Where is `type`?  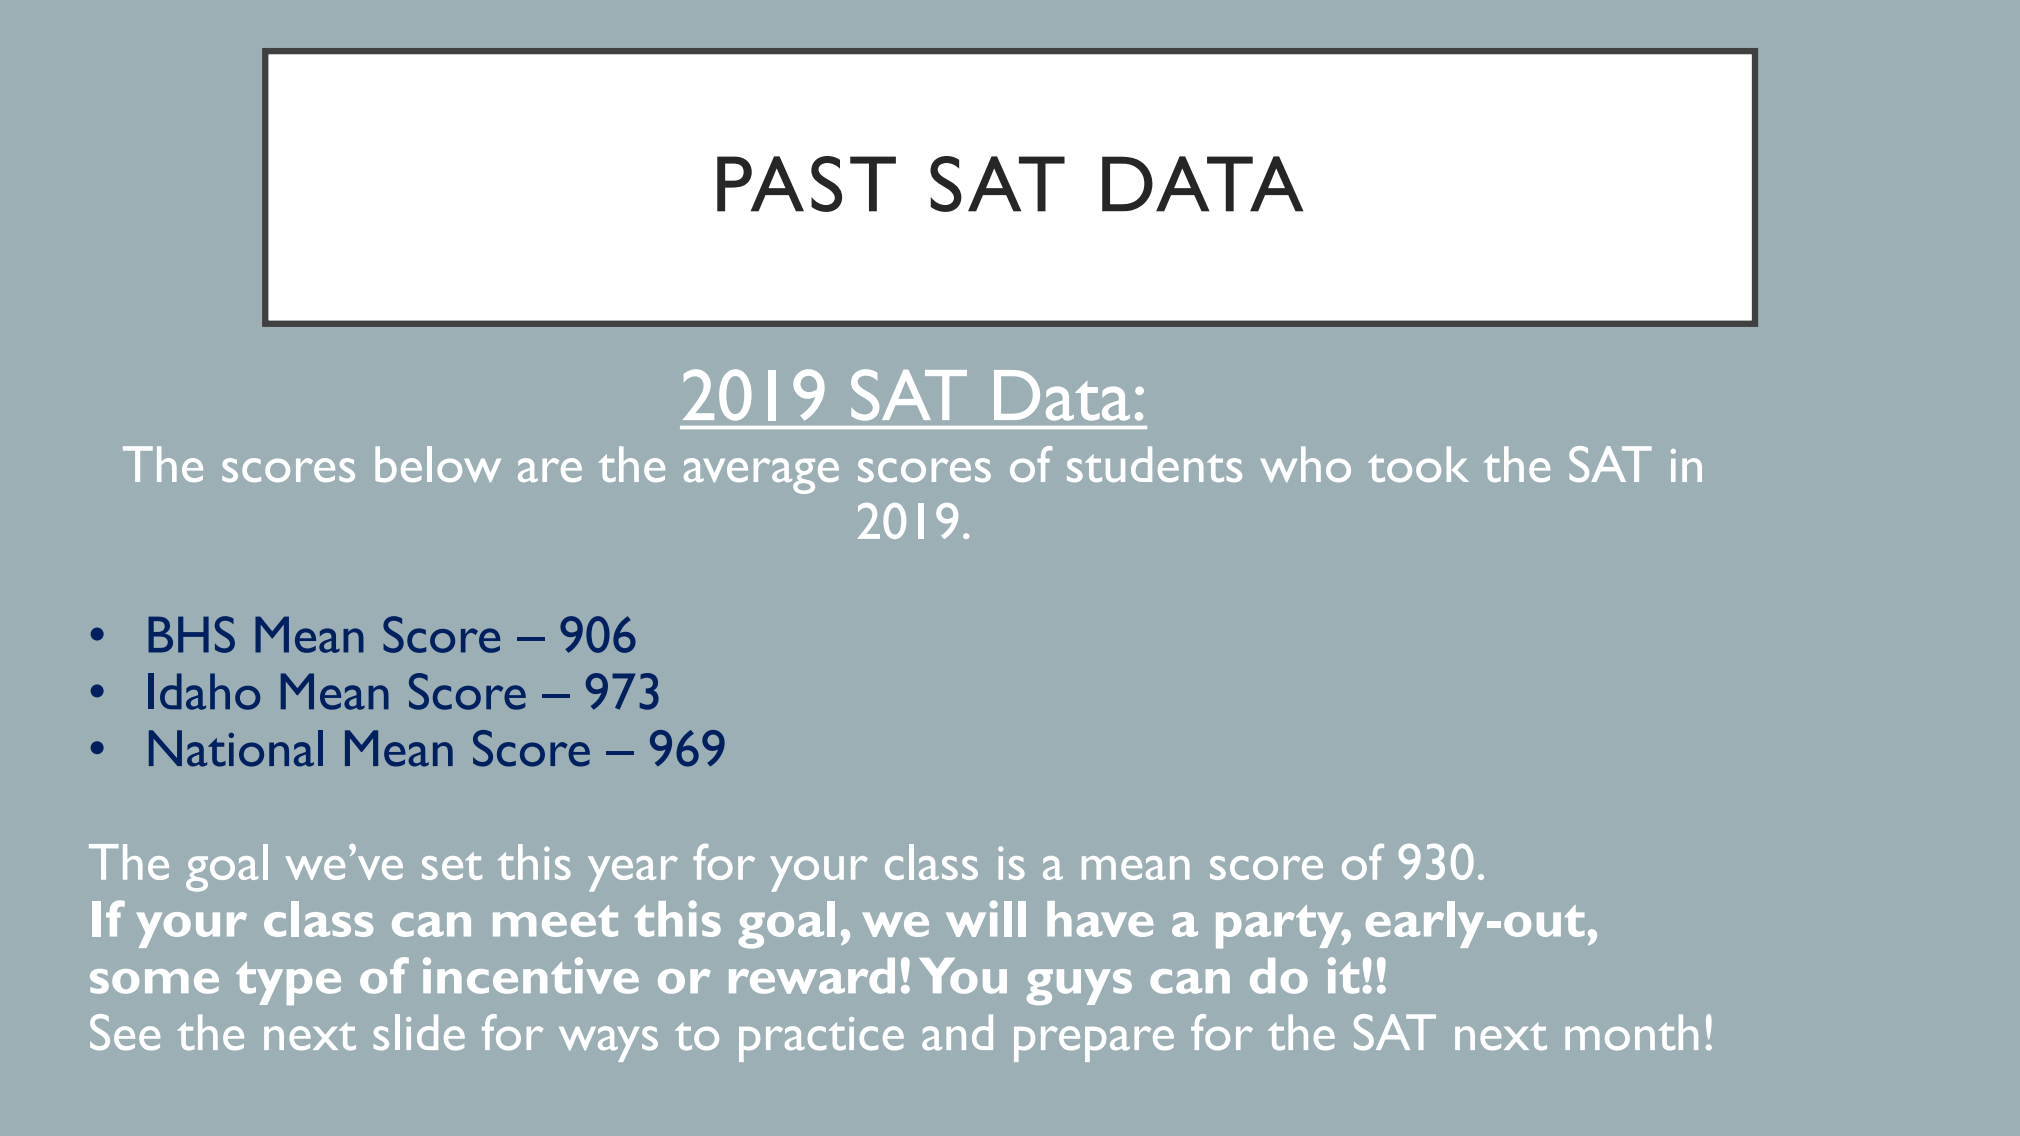
type is located at coordinates (288, 983).
